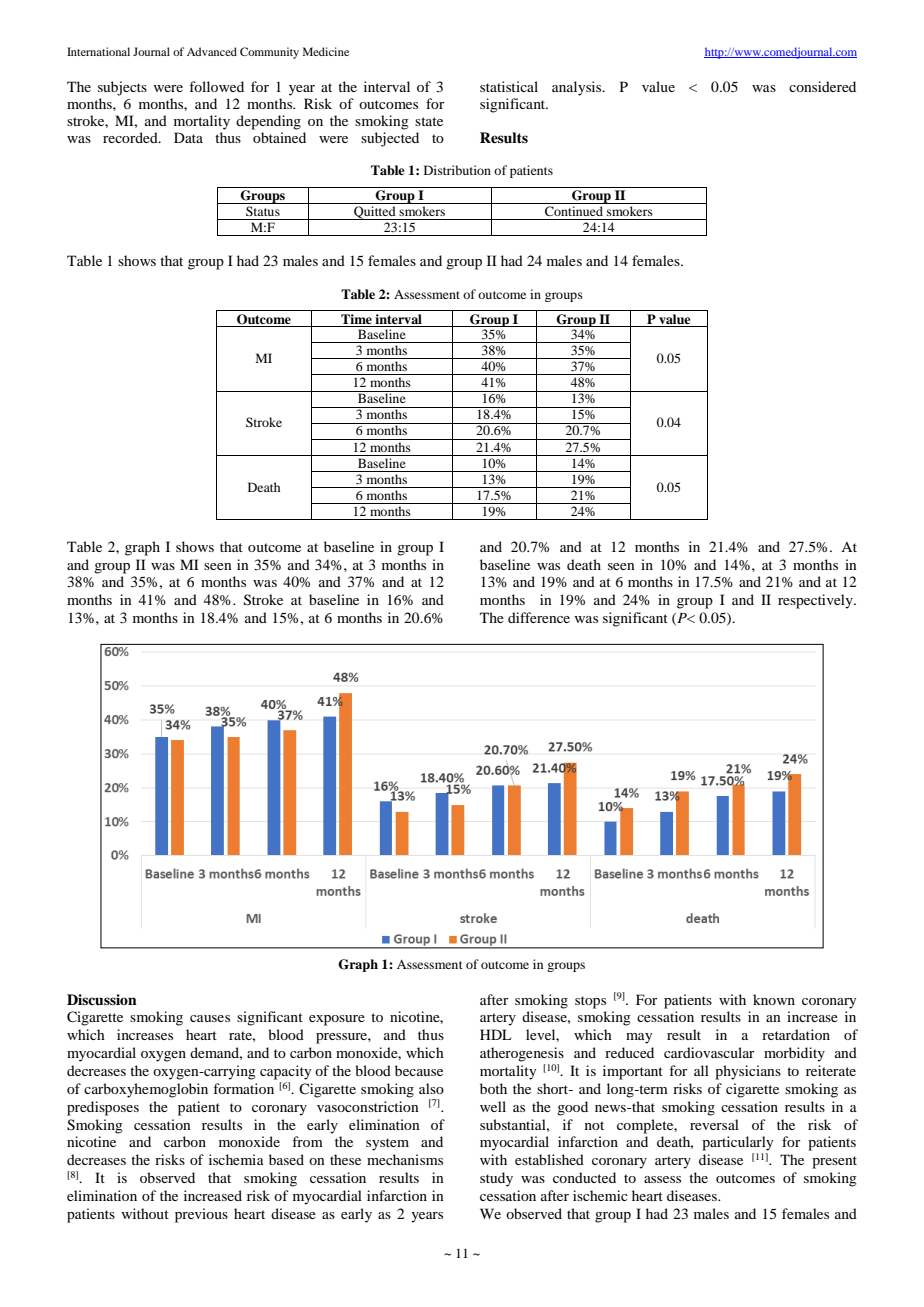 The image size is (924, 1307). I want to click on stops, so click(590, 1002).
